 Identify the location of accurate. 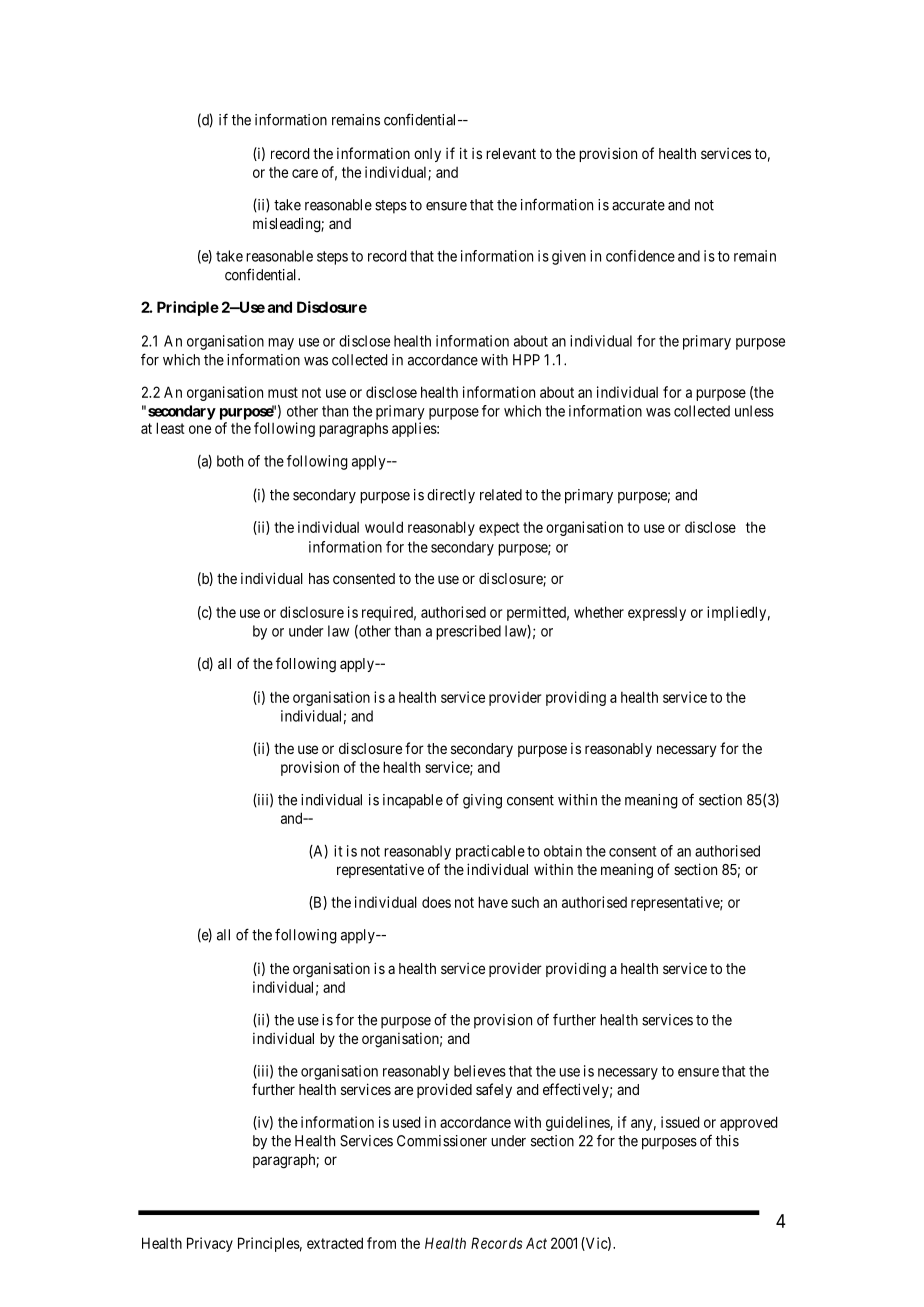
(638, 205).
